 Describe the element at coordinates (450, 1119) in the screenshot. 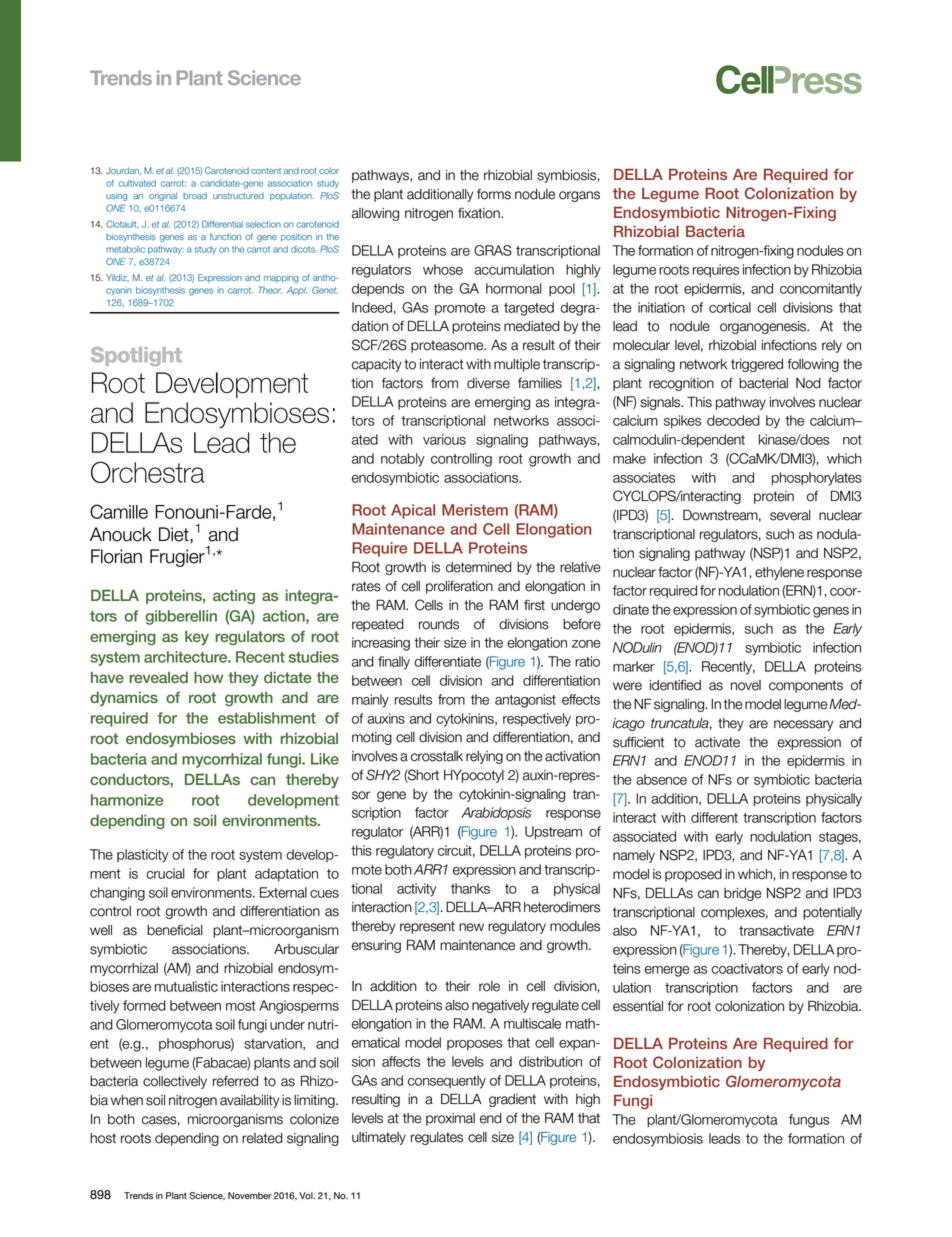

I see `proximal` at that location.
